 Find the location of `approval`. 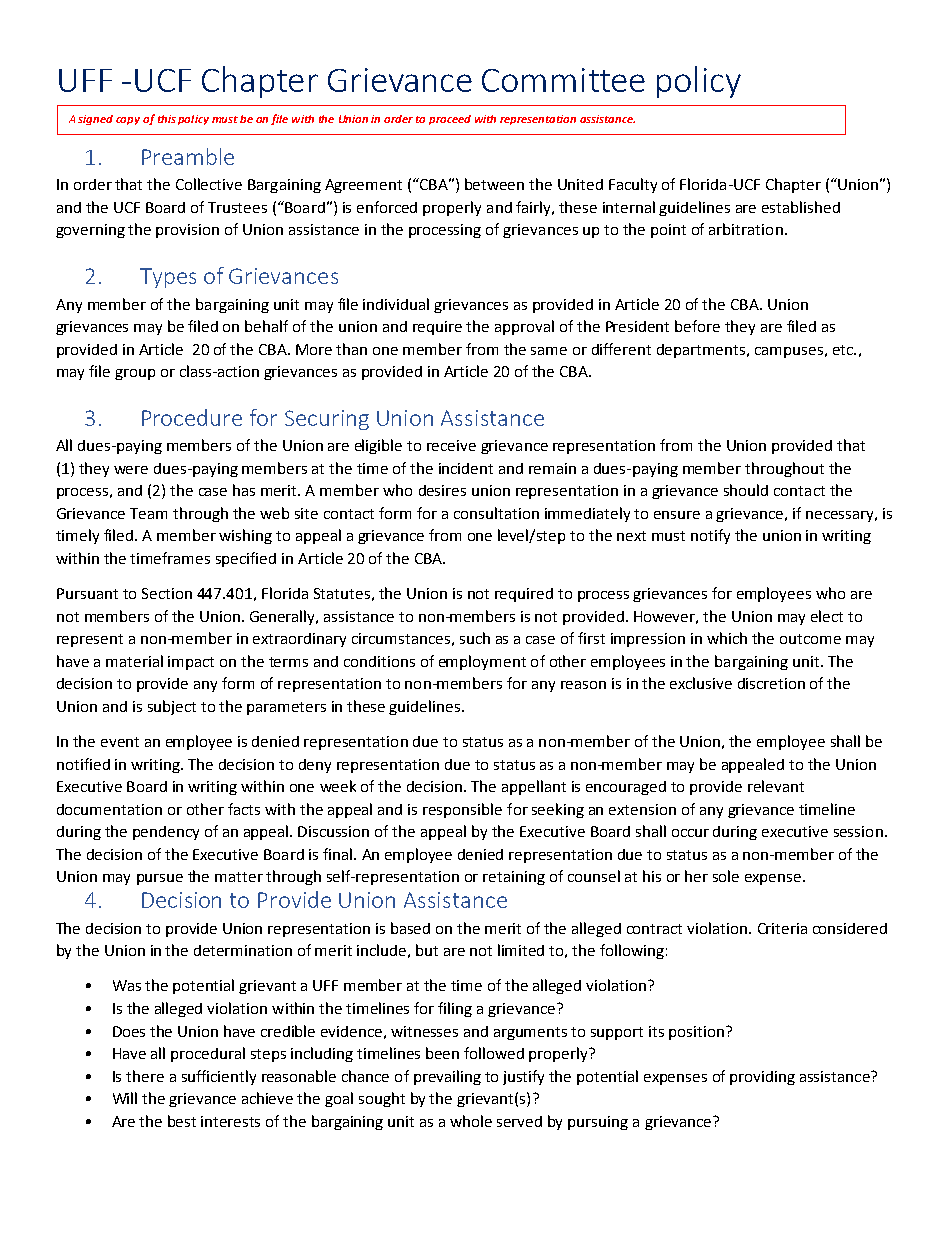

approval is located at coordinates (524, 327).
